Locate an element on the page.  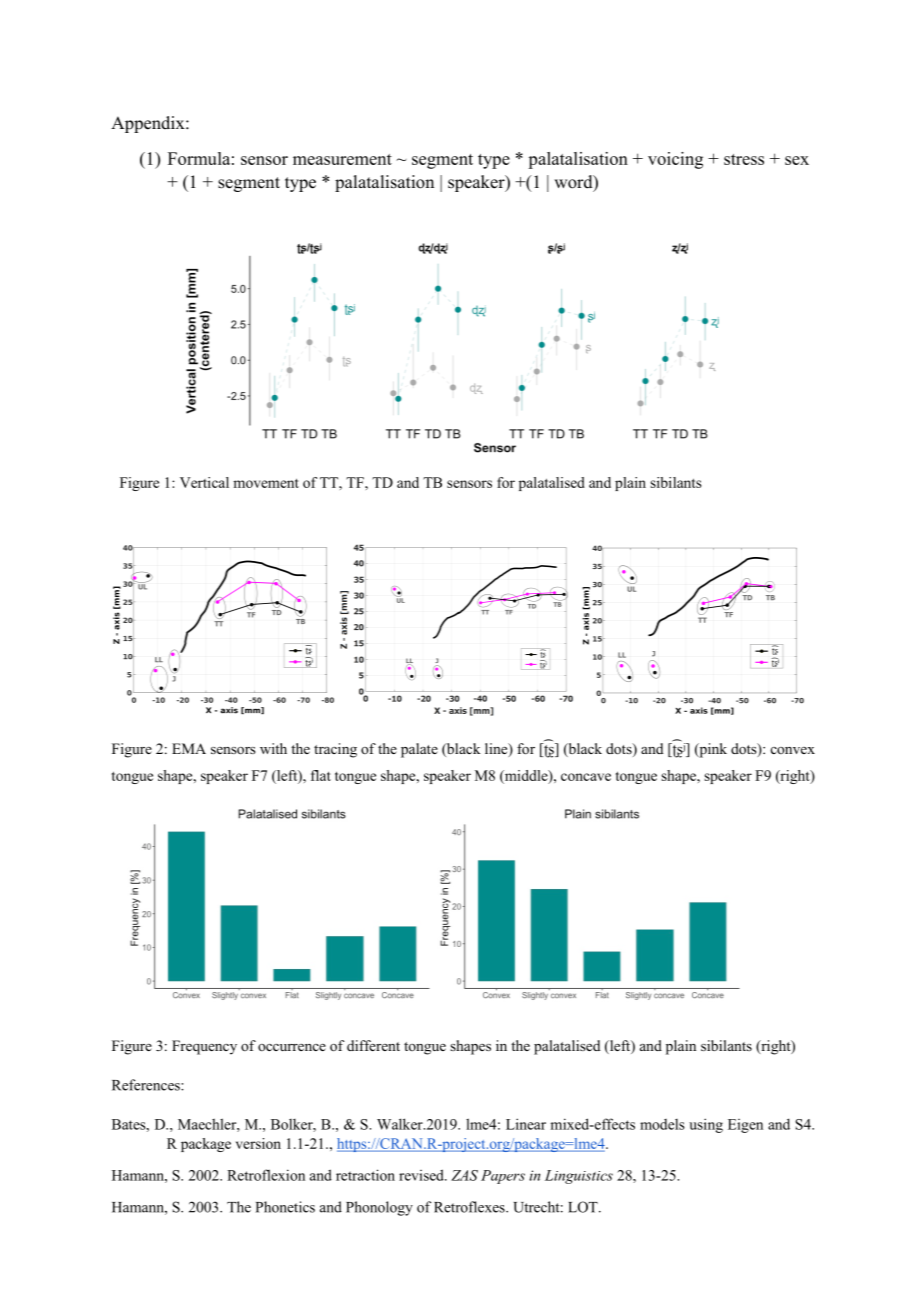
Vertical is located at coordinates (204, 482).
